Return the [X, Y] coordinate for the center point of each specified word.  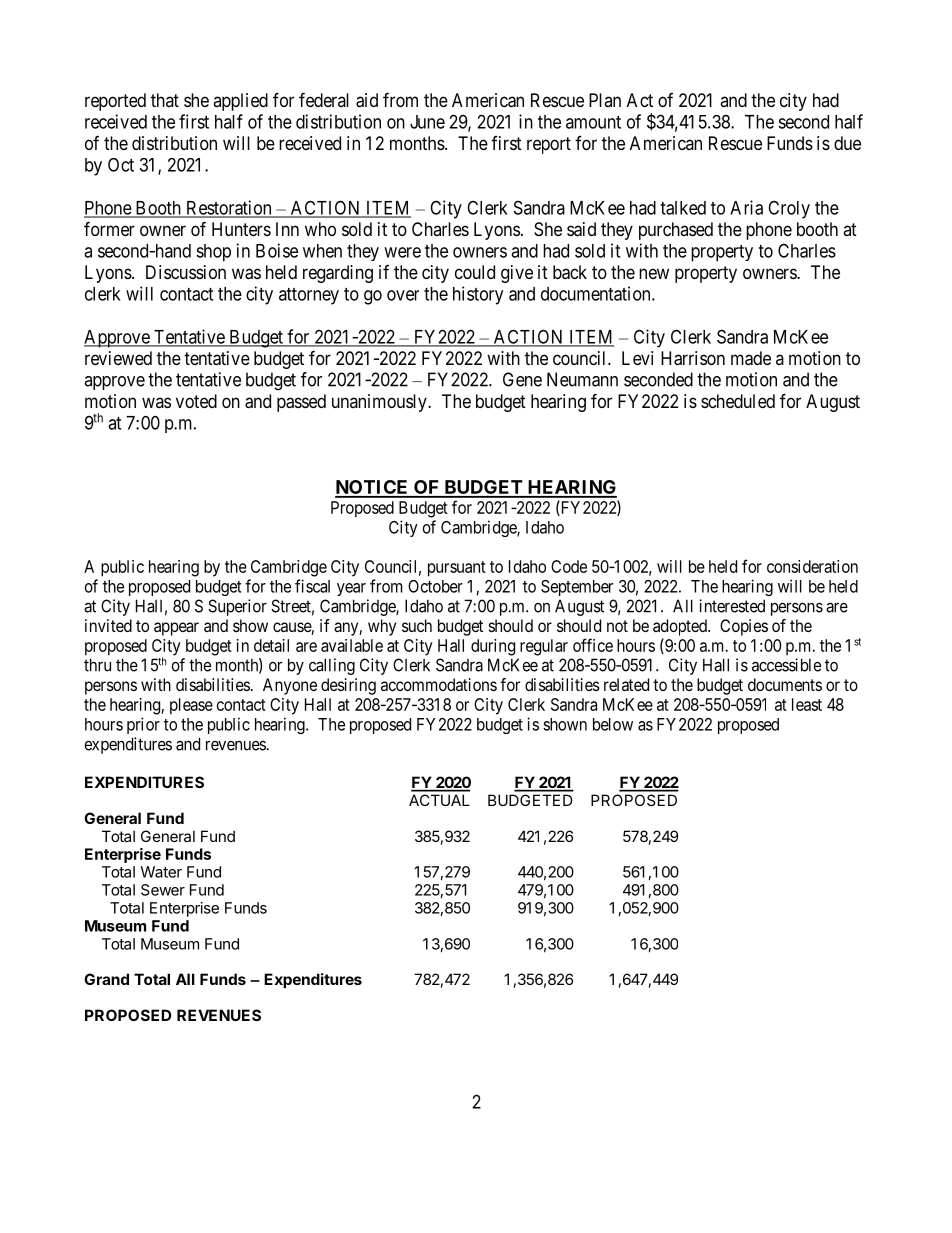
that [165, 100]
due [847, 143]
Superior [237, 607]
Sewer [163, 890]
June [427, 122]
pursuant [457, 569]
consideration [812, 566]
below [613, 724]
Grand [106, 979]
